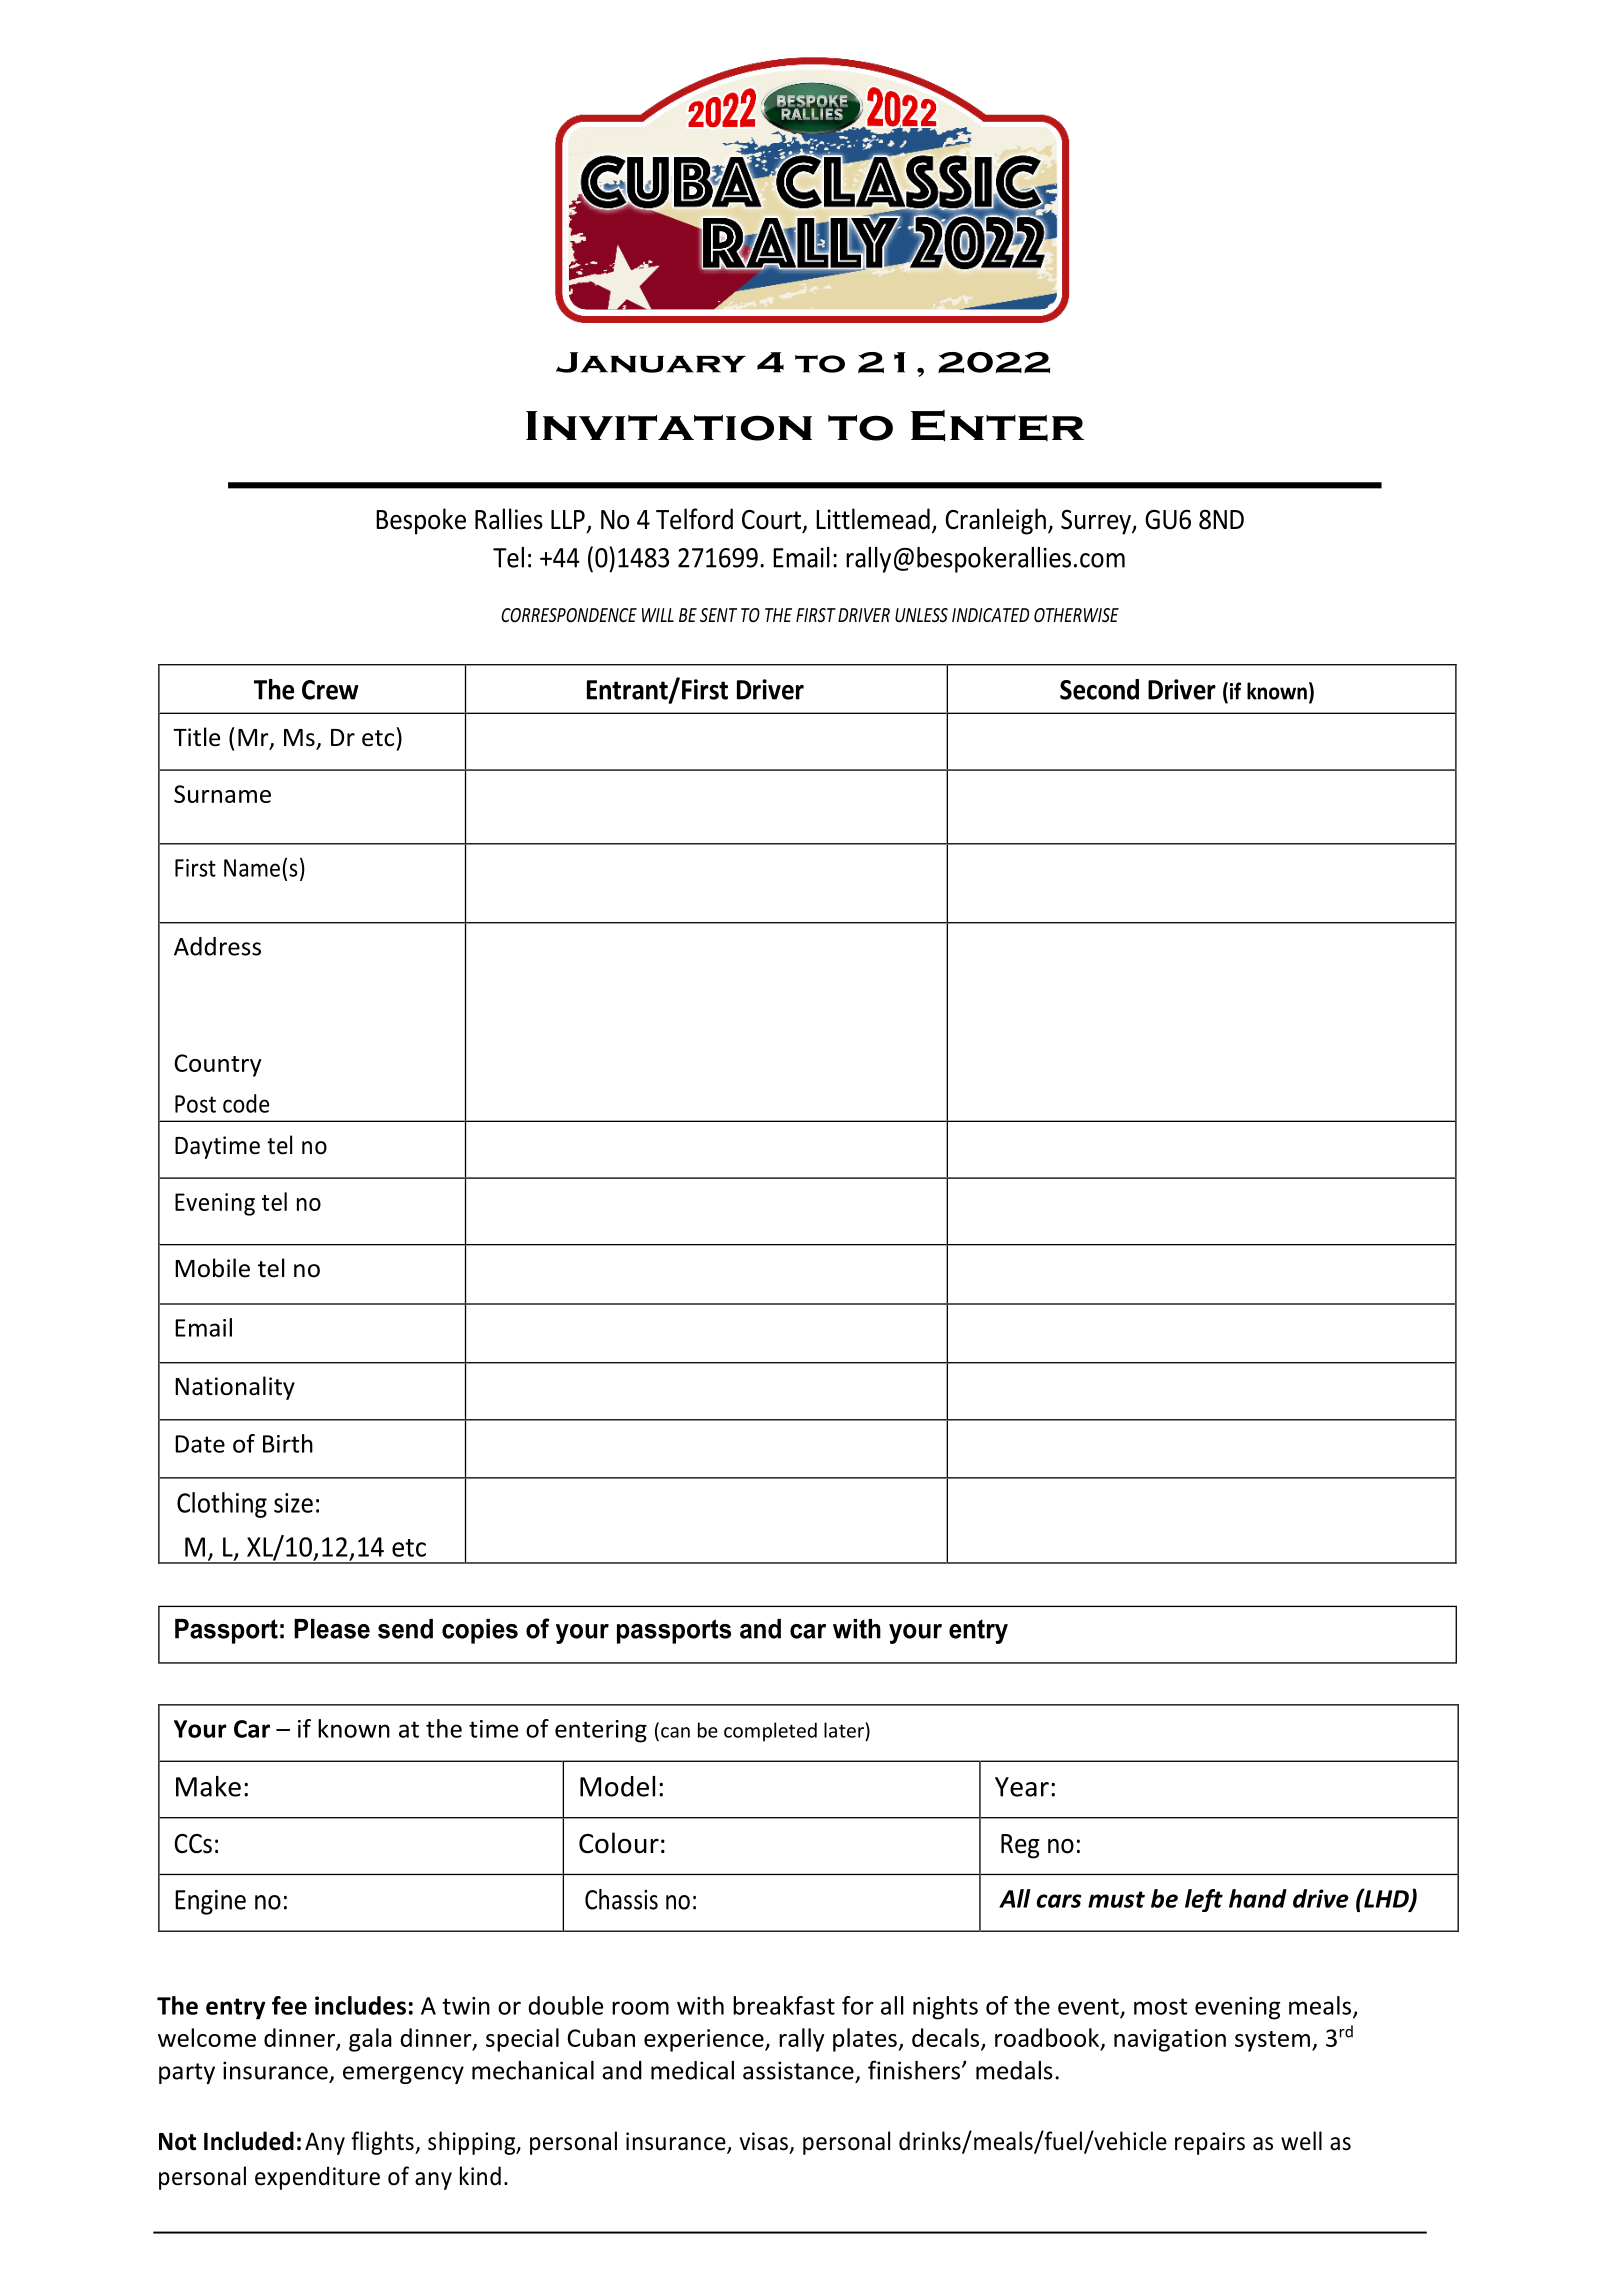 The image size is (1619, 2290). Describe the element at coordinates (669, 426) in the page. I see `Invitation` at that location.
